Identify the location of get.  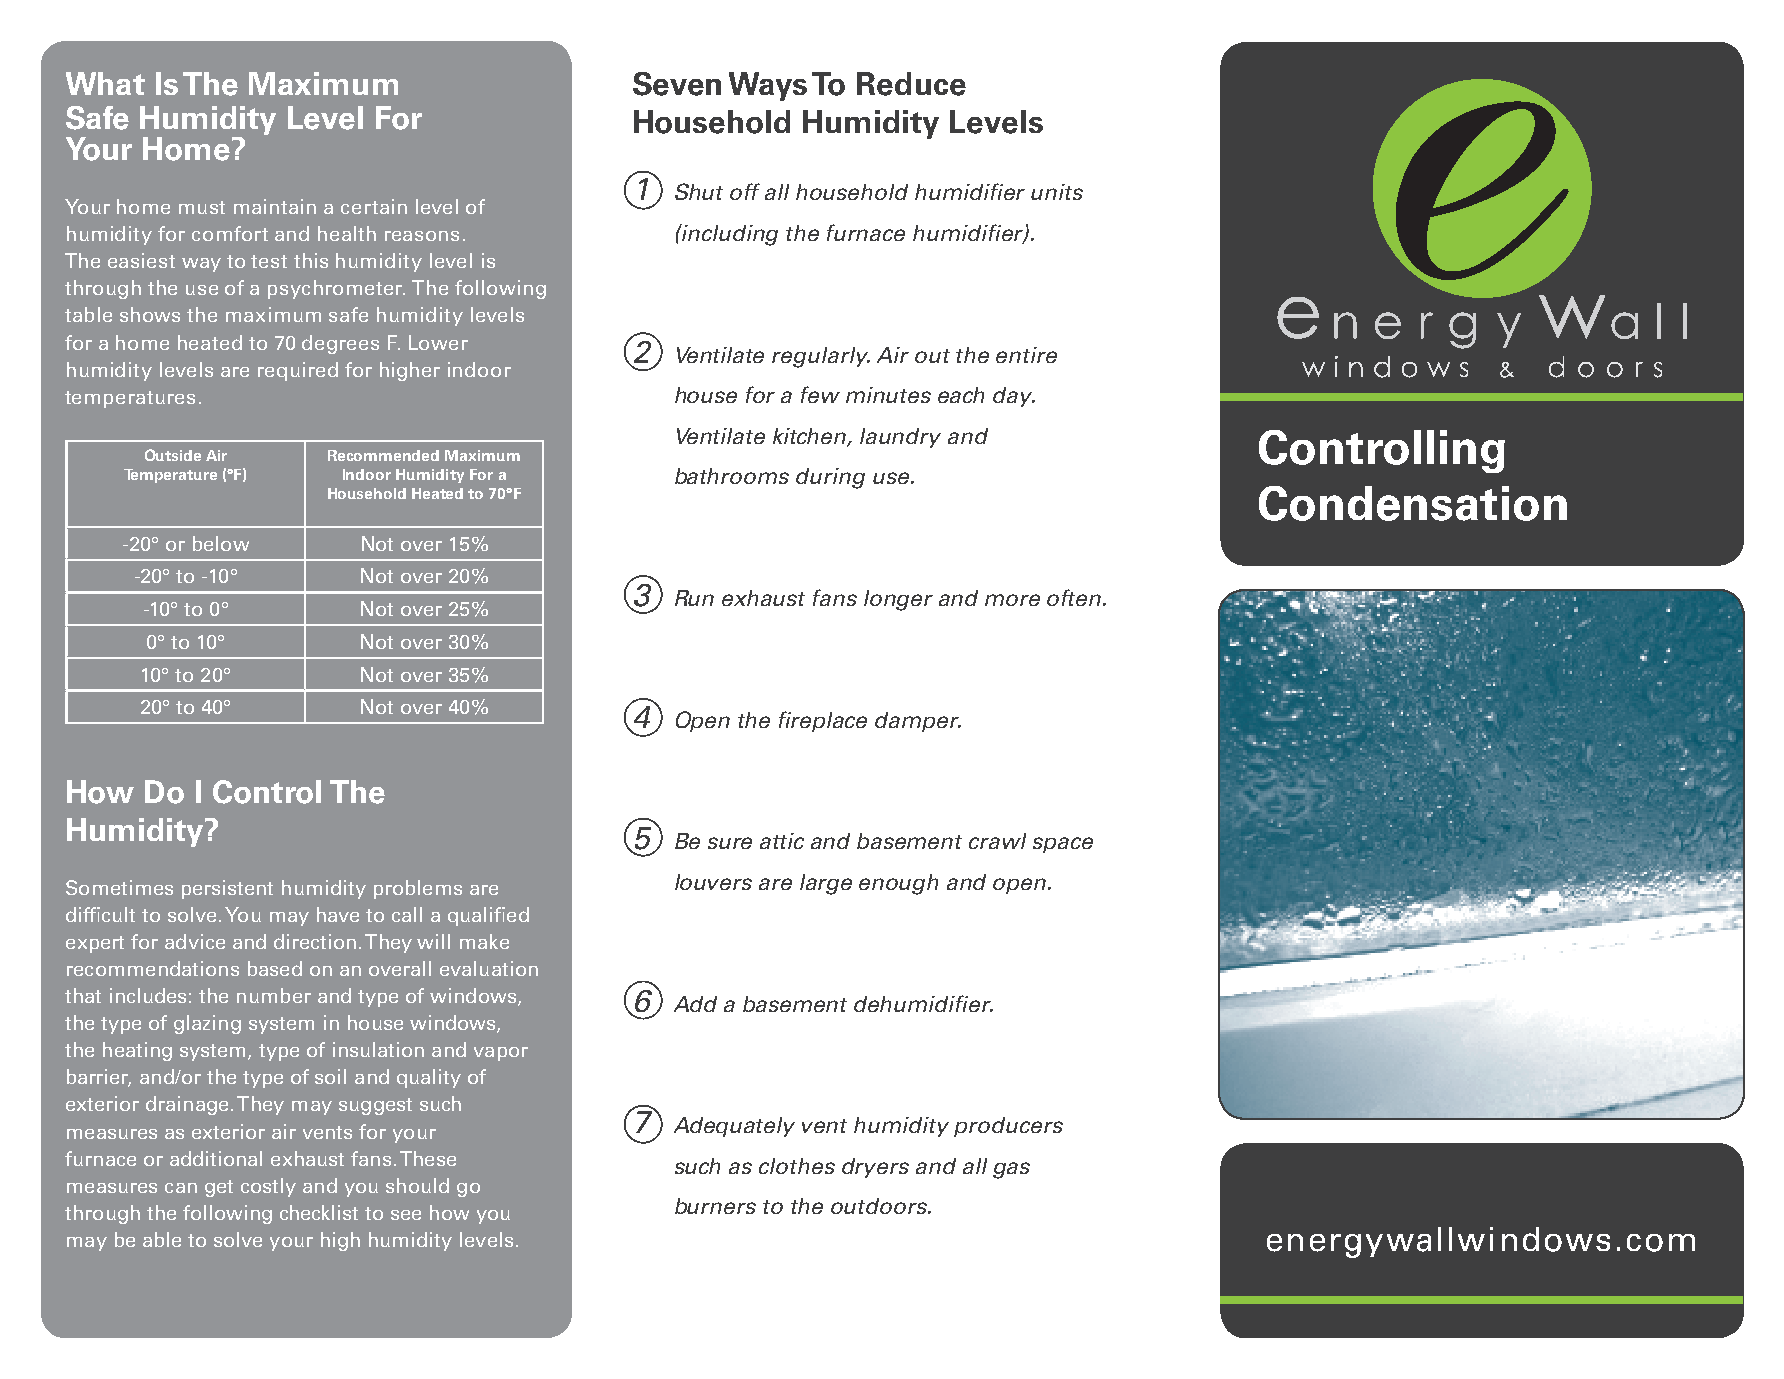
(219, 1188).
